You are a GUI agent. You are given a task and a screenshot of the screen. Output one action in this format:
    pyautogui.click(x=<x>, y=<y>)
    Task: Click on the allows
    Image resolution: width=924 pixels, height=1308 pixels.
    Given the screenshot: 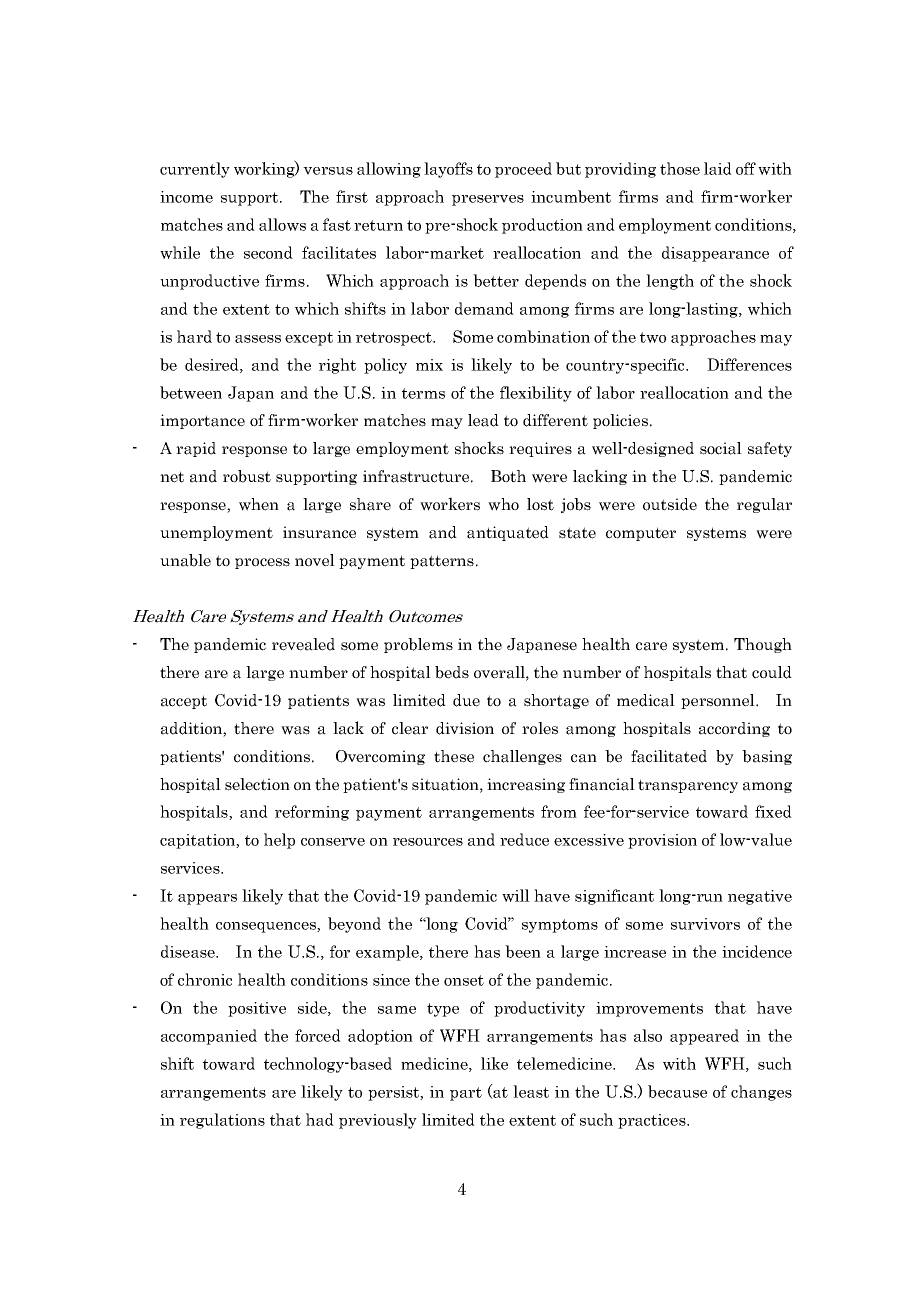 What is the action you would take?
    pyautogui.click(x=282, y=224)
